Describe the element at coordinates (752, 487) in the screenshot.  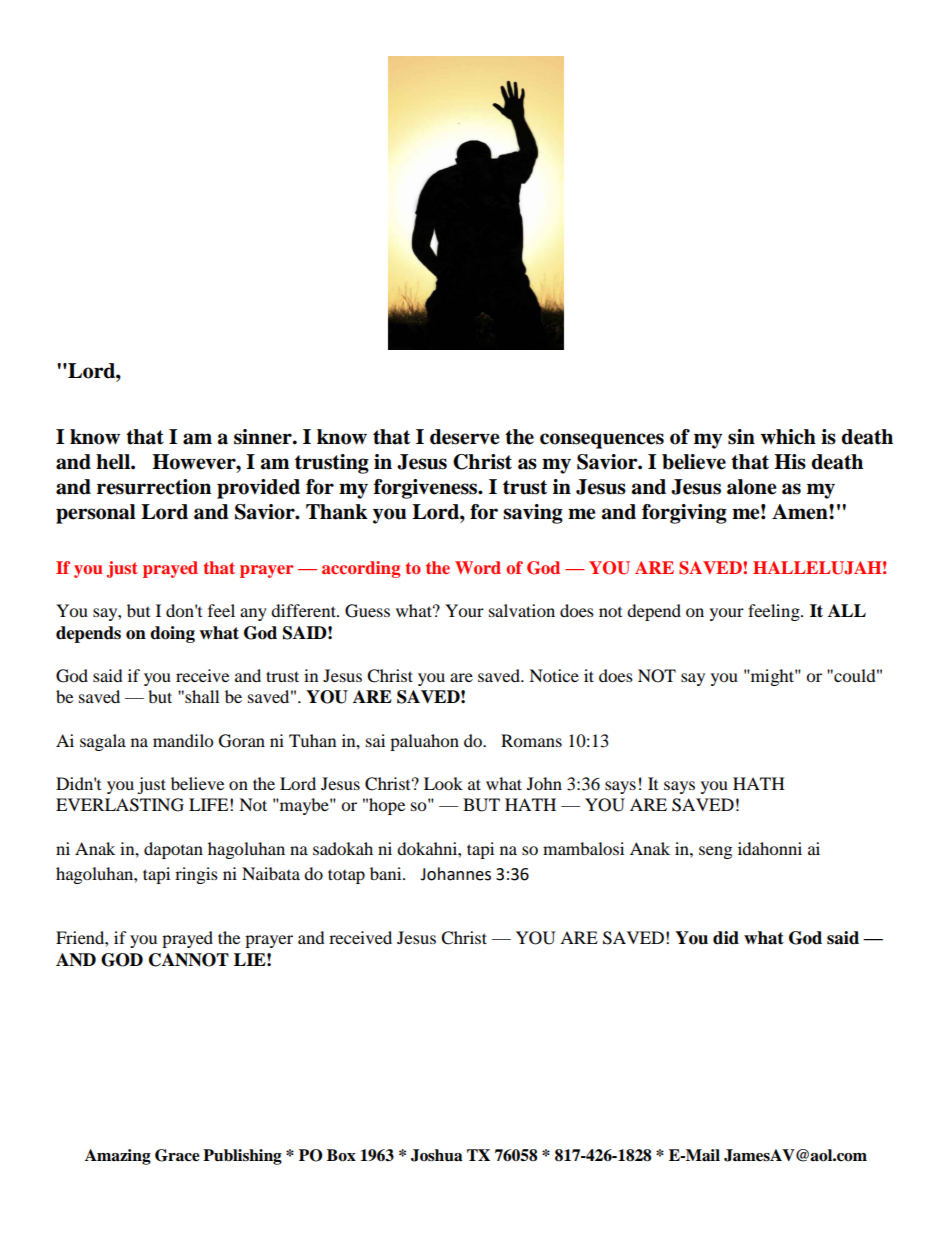
I see `alone` at that location.
